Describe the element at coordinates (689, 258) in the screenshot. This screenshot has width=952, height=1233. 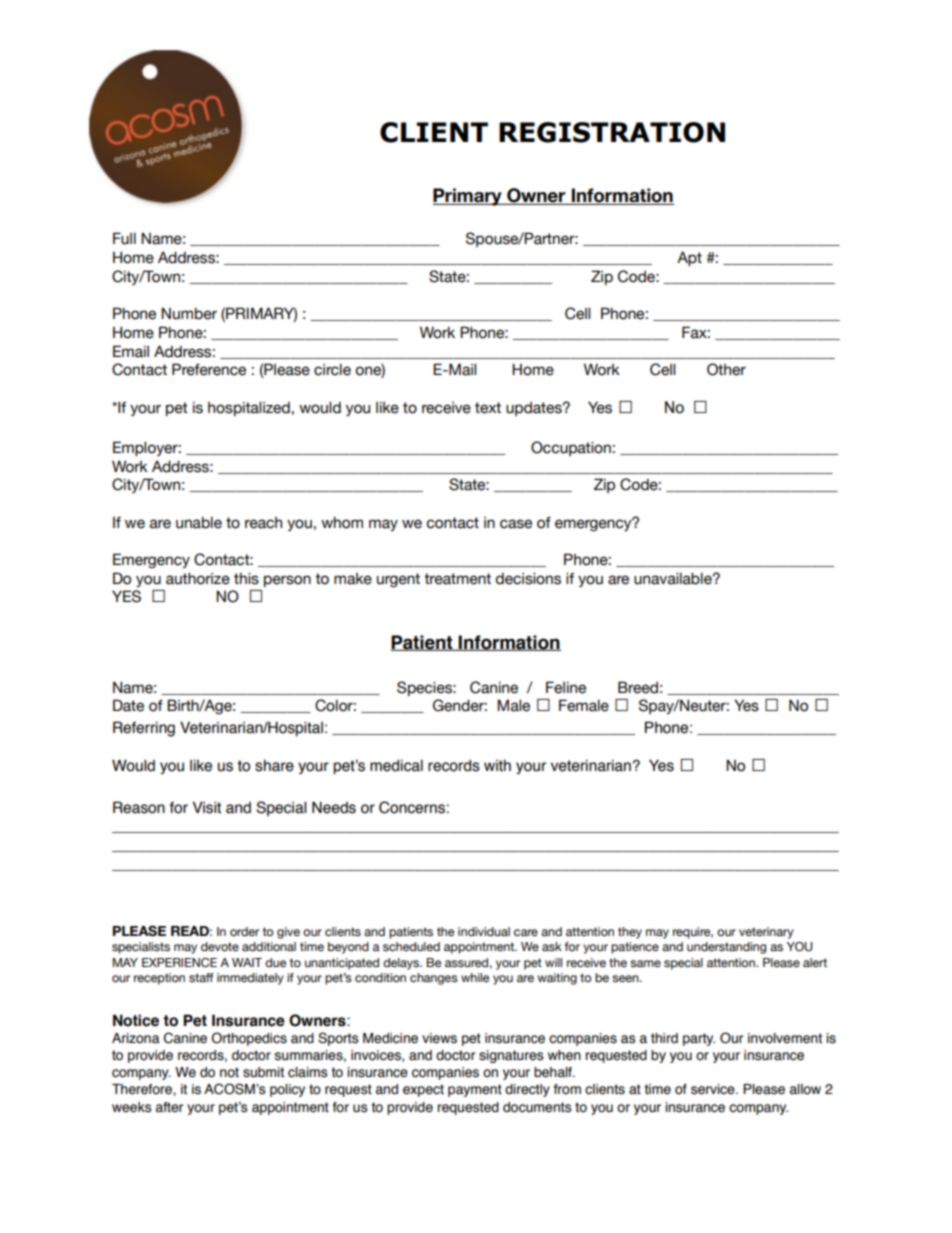
I see `Apt` at that location.
